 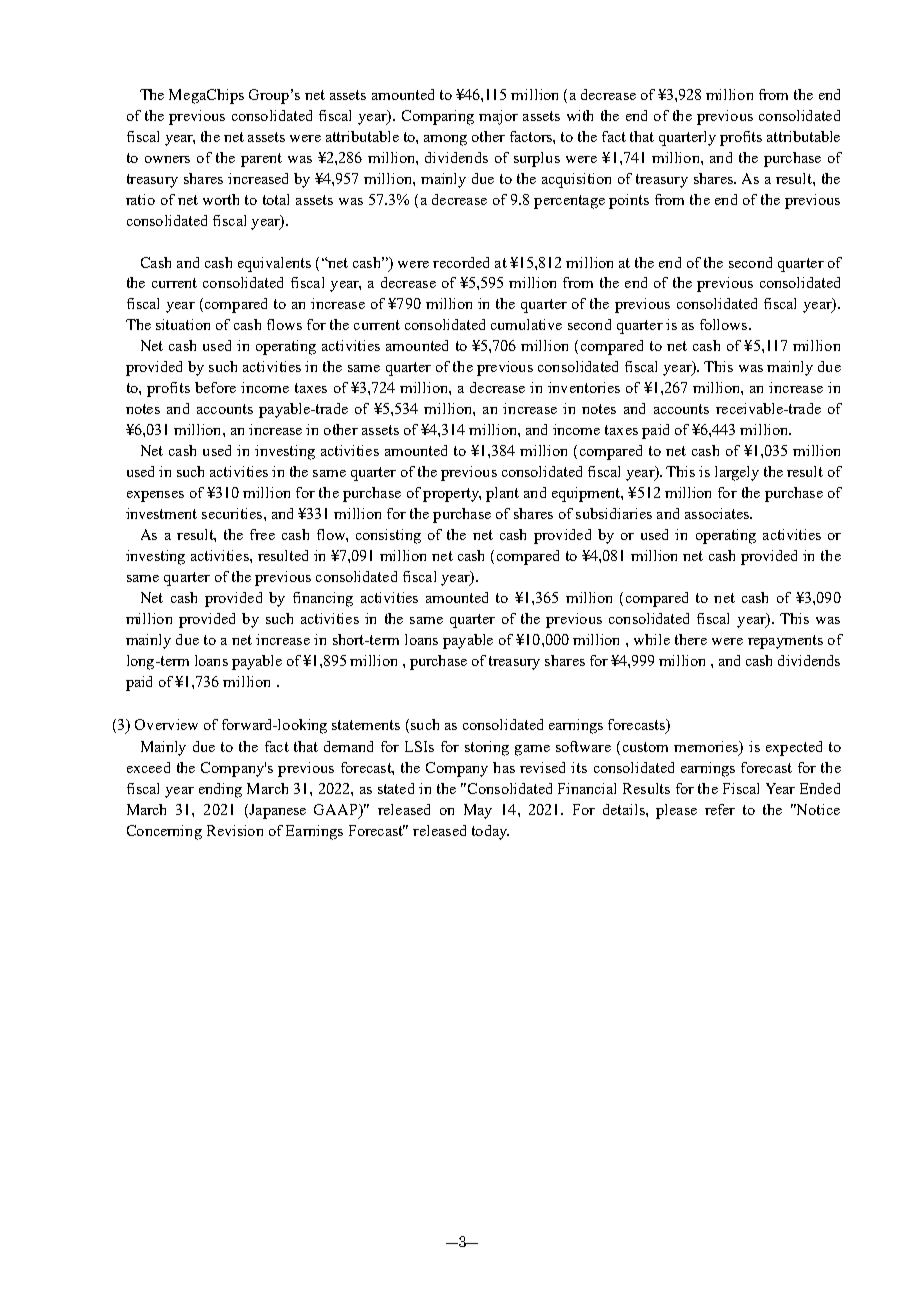 I want to click on ending, so click(x=220, y=790).
